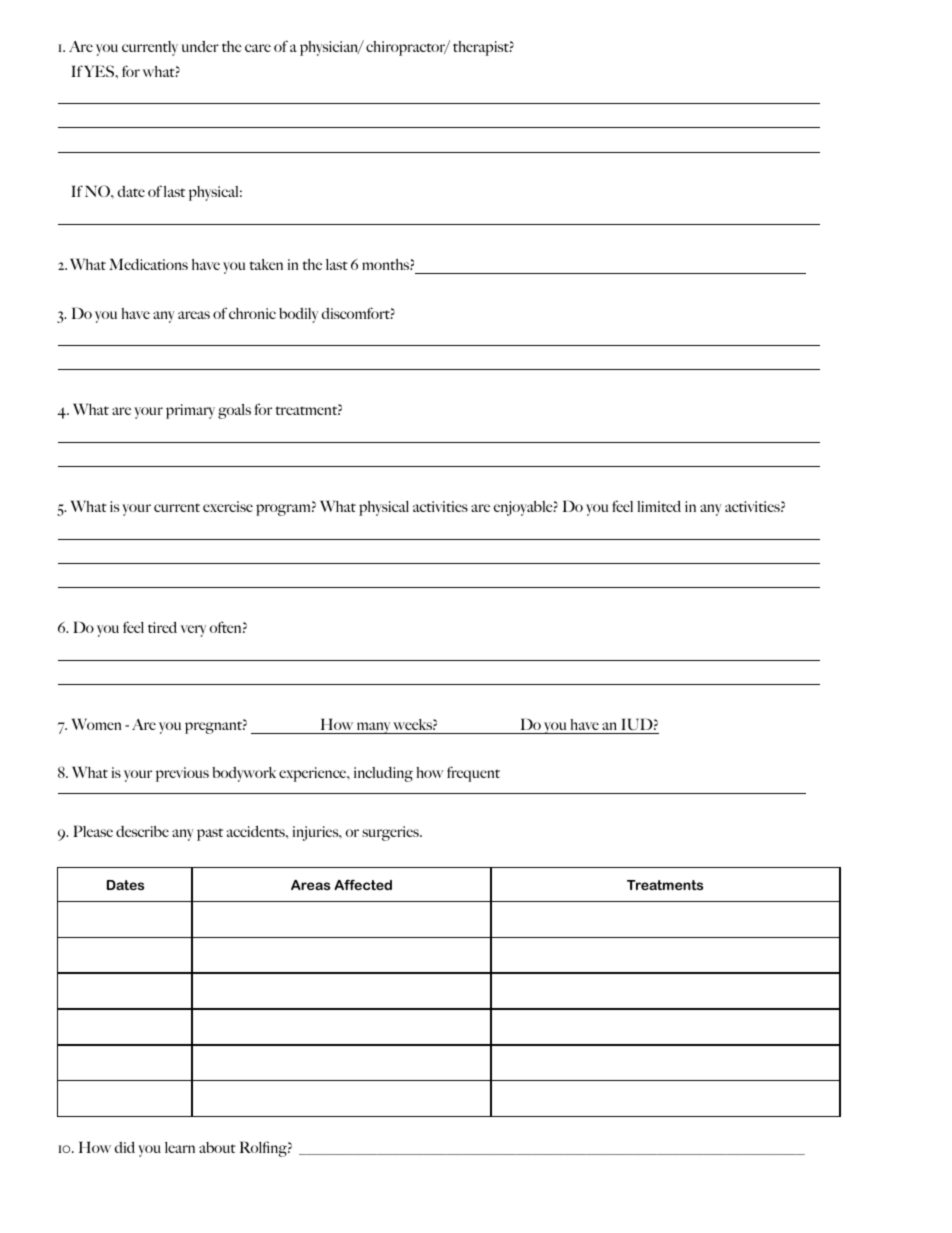 The width and height of the image is (952, 1233). I want to click on bodily, so click(298, 315).
